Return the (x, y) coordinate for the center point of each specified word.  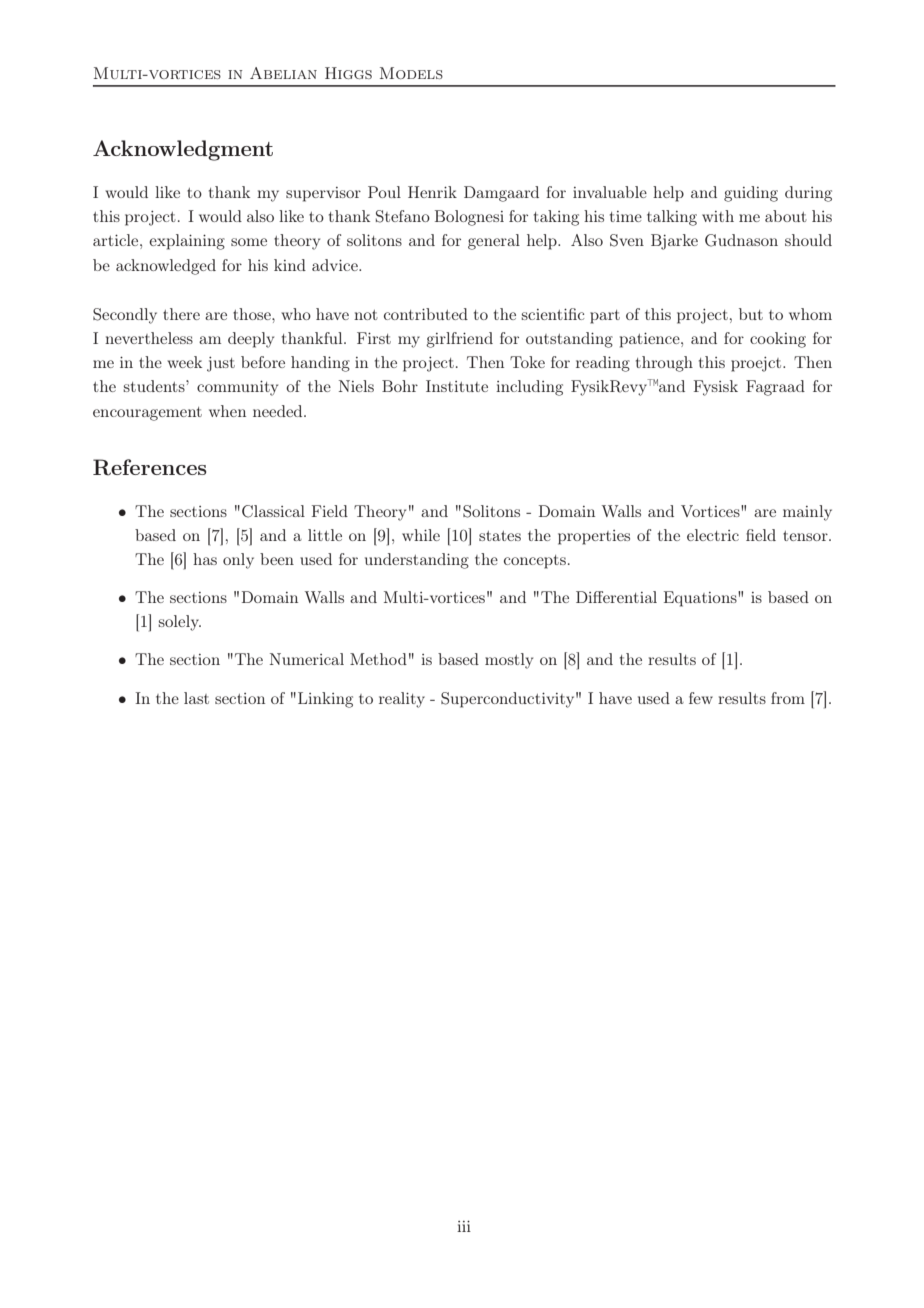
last (196, 698)
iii (464, 1226)
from (788, 698)
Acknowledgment (183, 150)
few (701, 698)
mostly (509, 661)
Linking (325, 700)
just (221, 364)
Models (411, 73)
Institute (457, 386)
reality (402, 700)
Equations (701, 599)
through (664, 364)
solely (179, 623)
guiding (751, 194)
